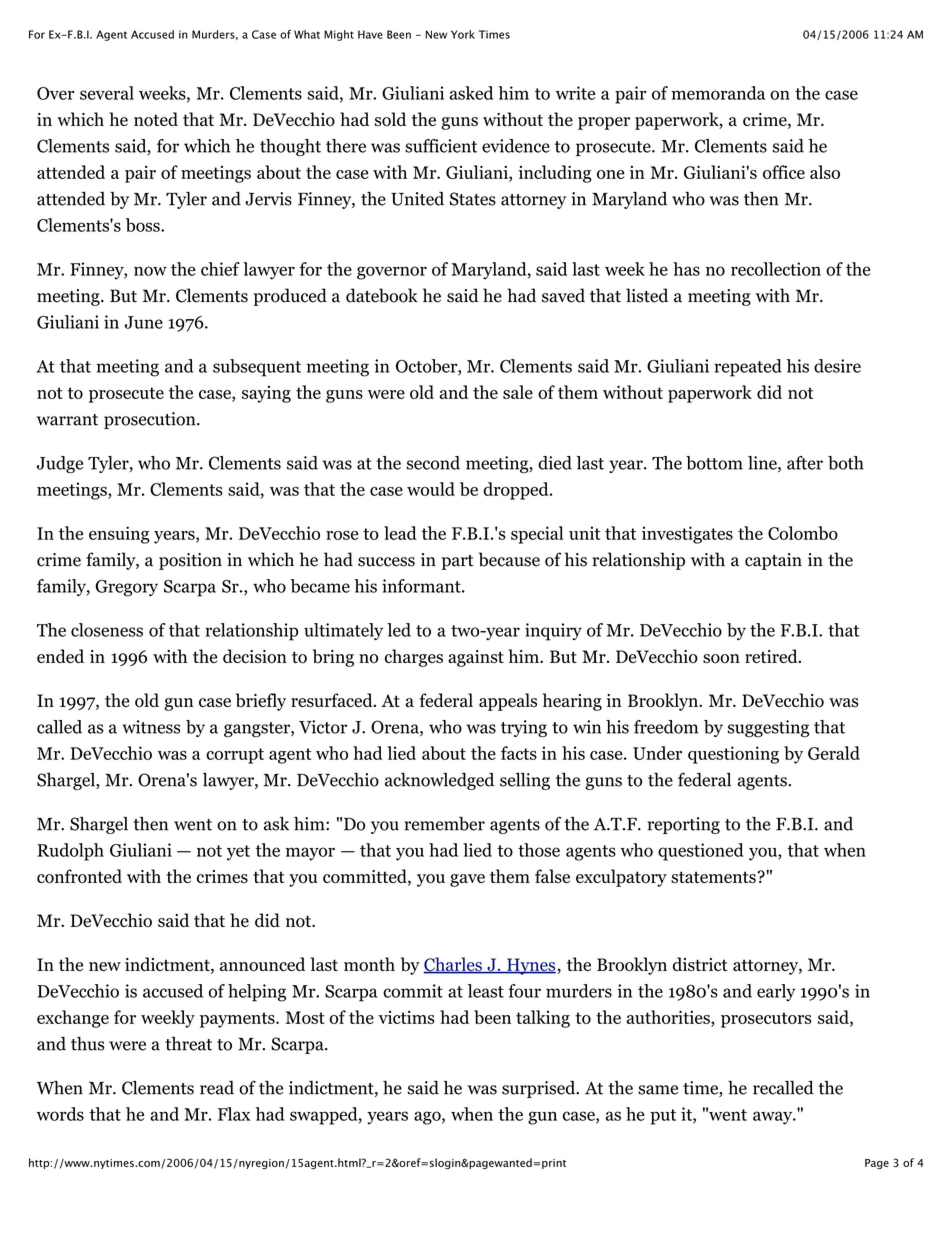 The height and width of the image is (1233, 952). Describe the element at coordinates (518, 392) in the image. I see `sale` at that location.
